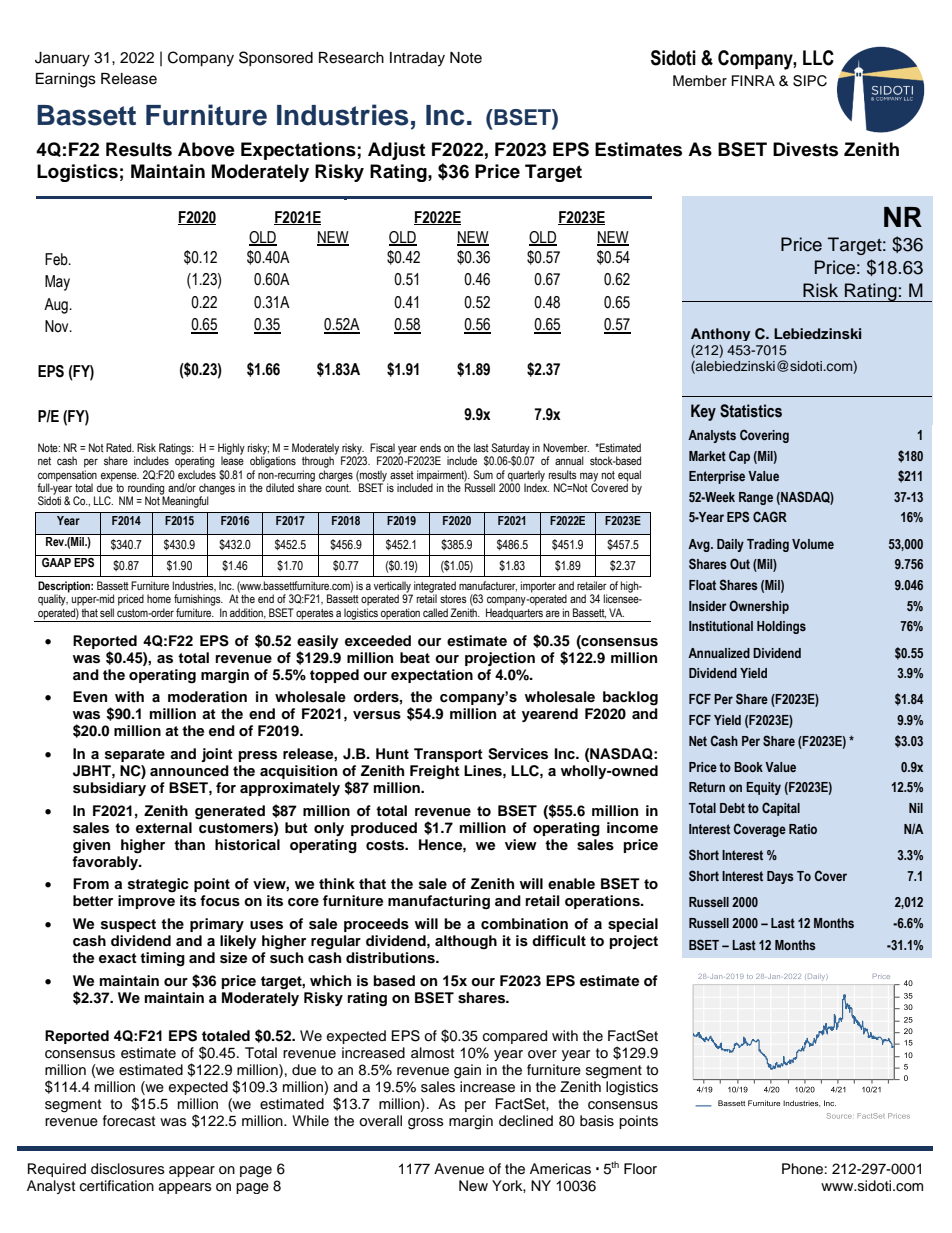  What do you see at coordinates (128, 1169) in the screenshot?
I see `disclosures` at bounding box center [128, 1169].
